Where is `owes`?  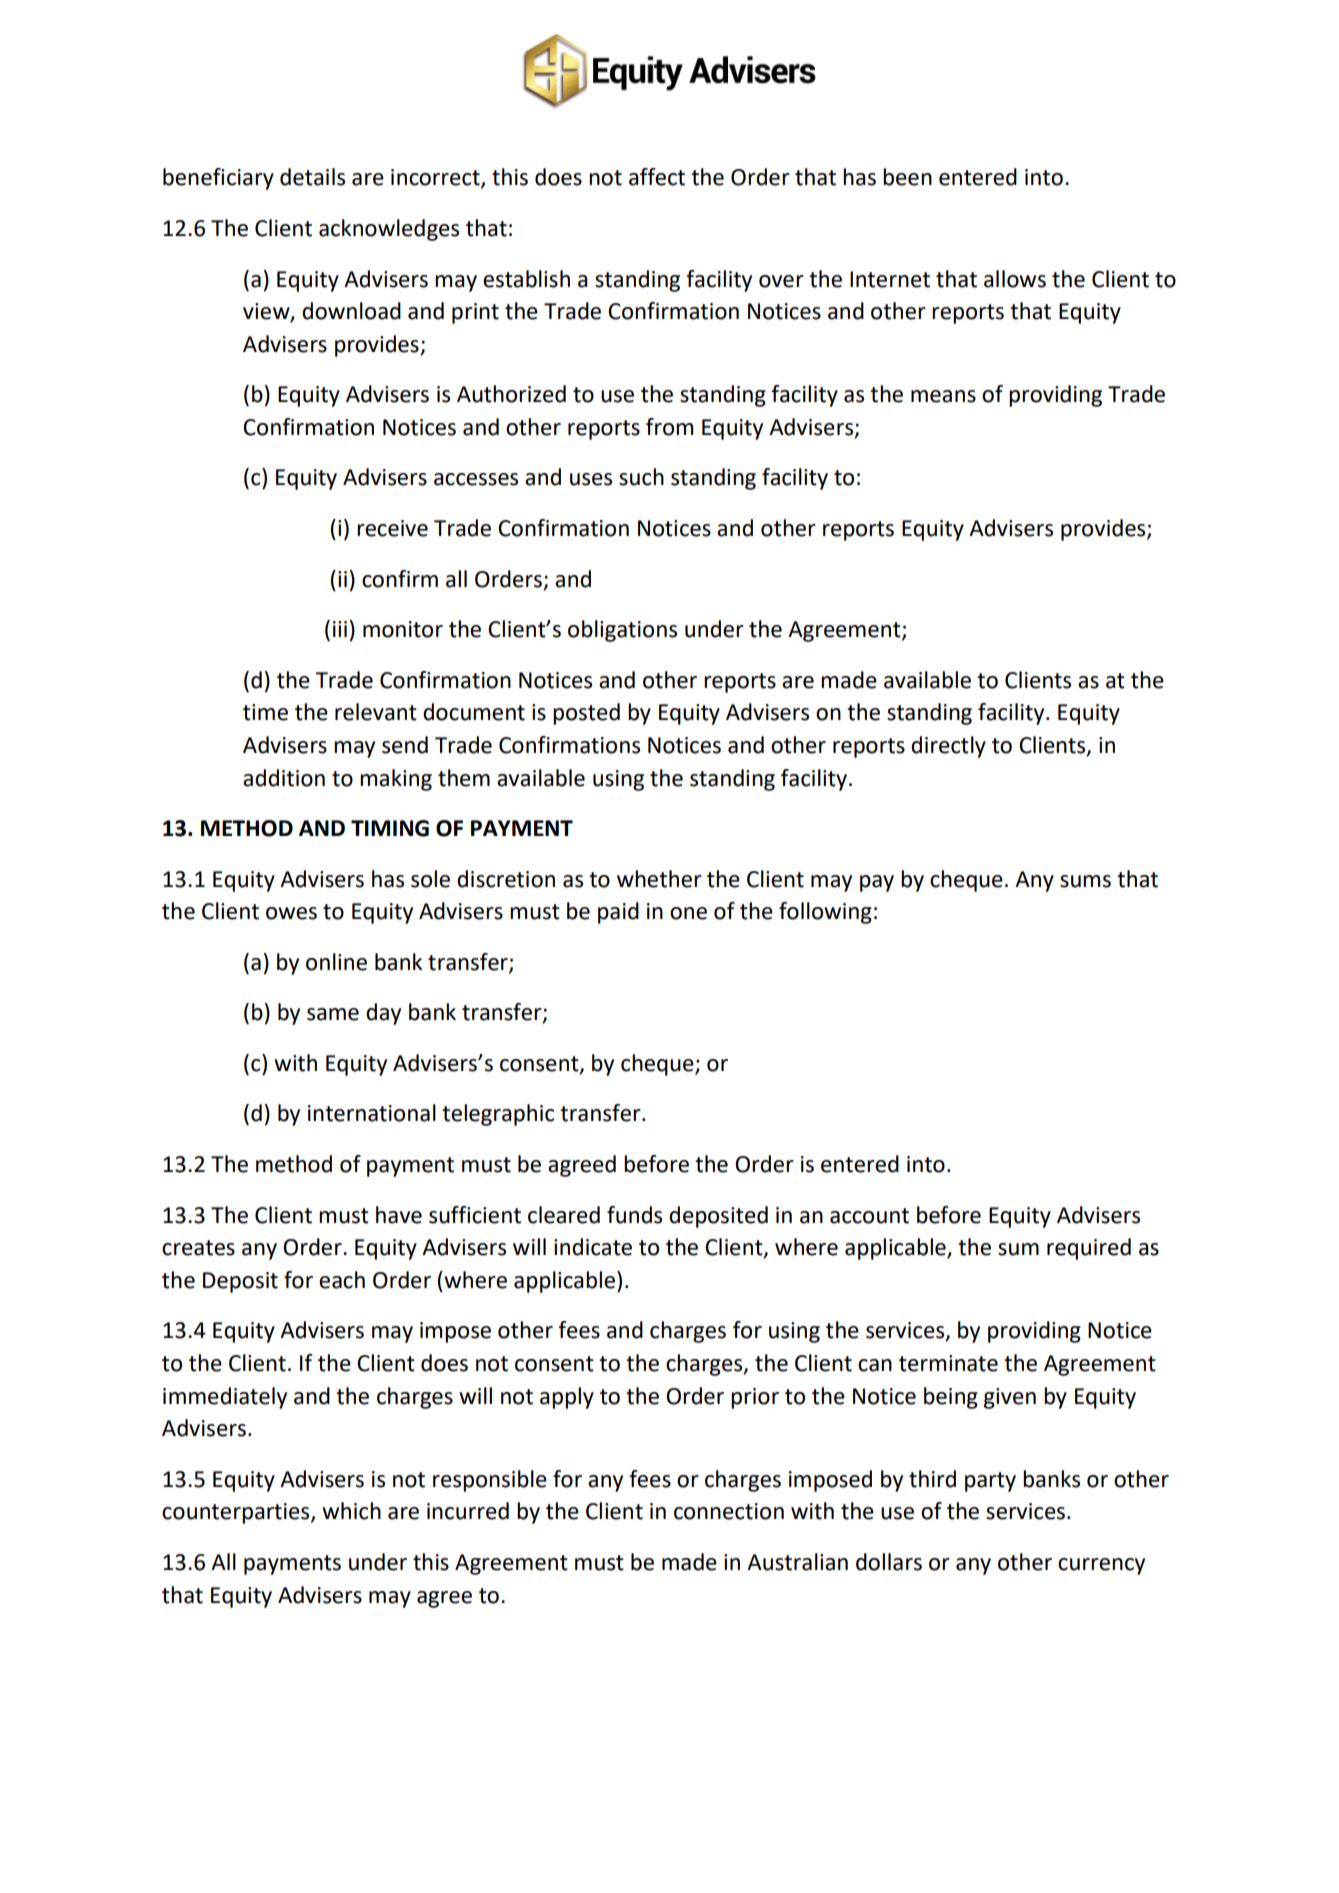 owes is located at coordinates (291, 913).
